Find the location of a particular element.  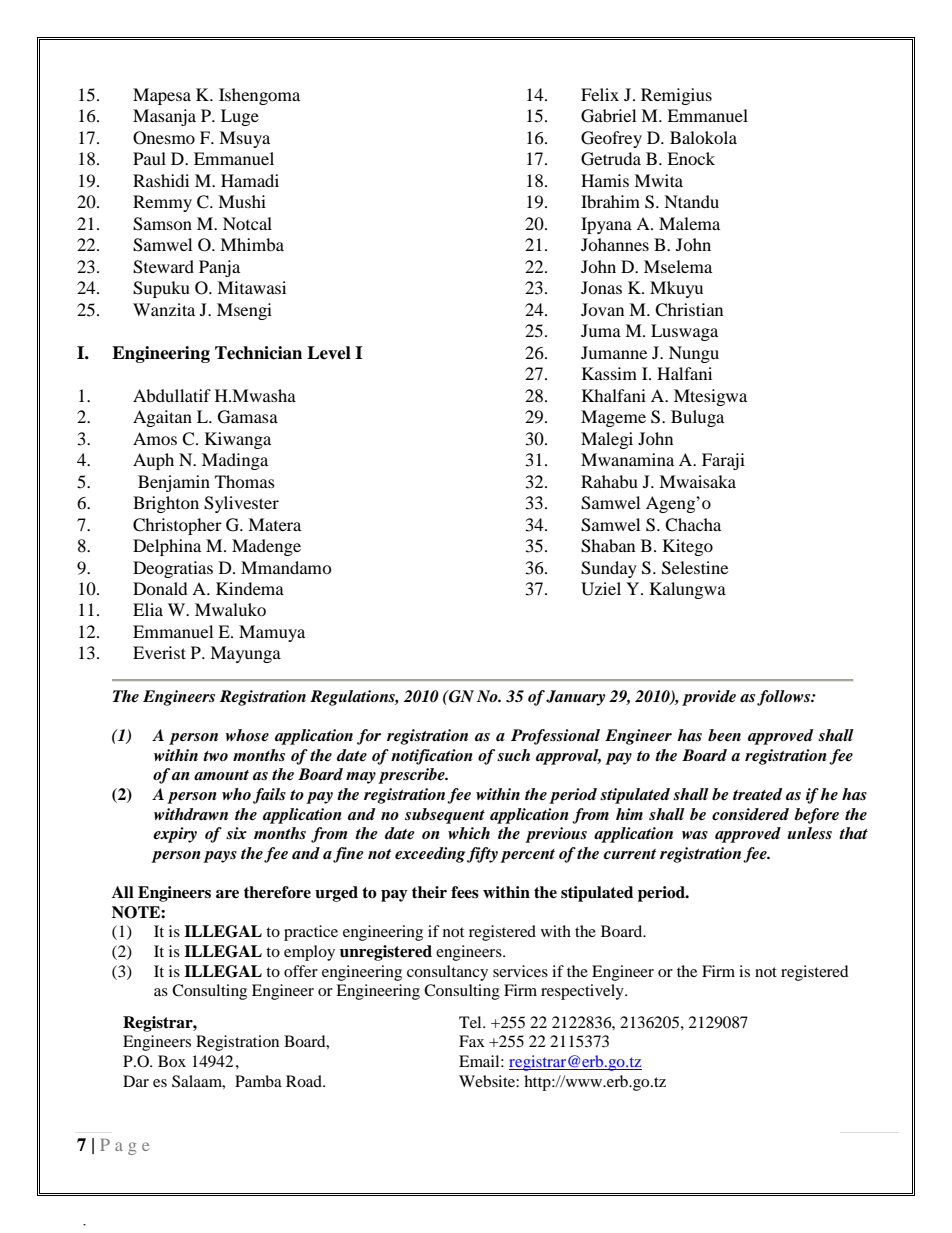

provide is located at coordinates (709, 698).
